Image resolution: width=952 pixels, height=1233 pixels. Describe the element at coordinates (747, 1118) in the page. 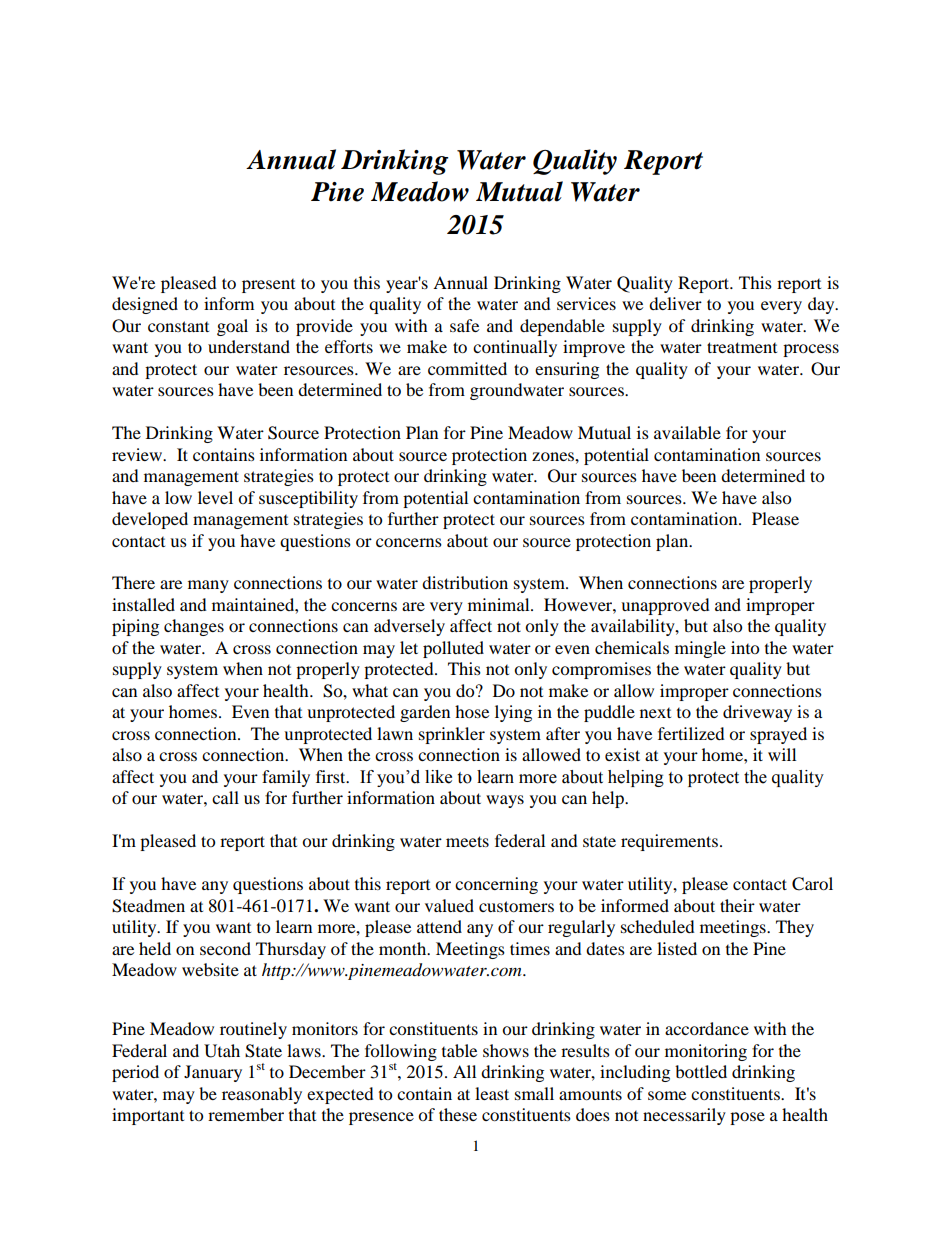

I see `pose` at that location.
